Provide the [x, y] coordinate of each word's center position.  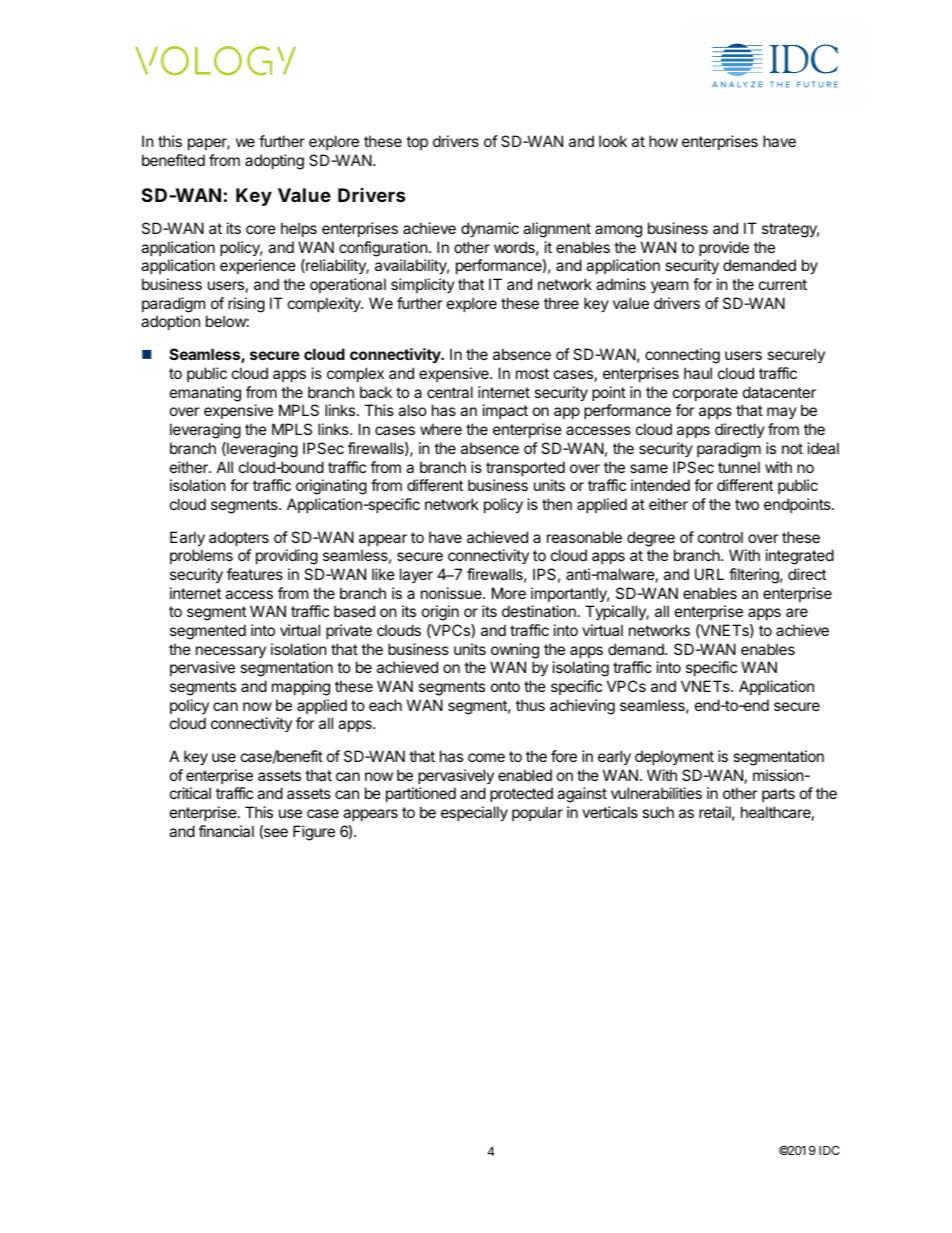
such [658, 812]
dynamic [490, 229]
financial [226, 831]
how [663, 141]
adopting [274, 162]
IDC [829, 1150]
